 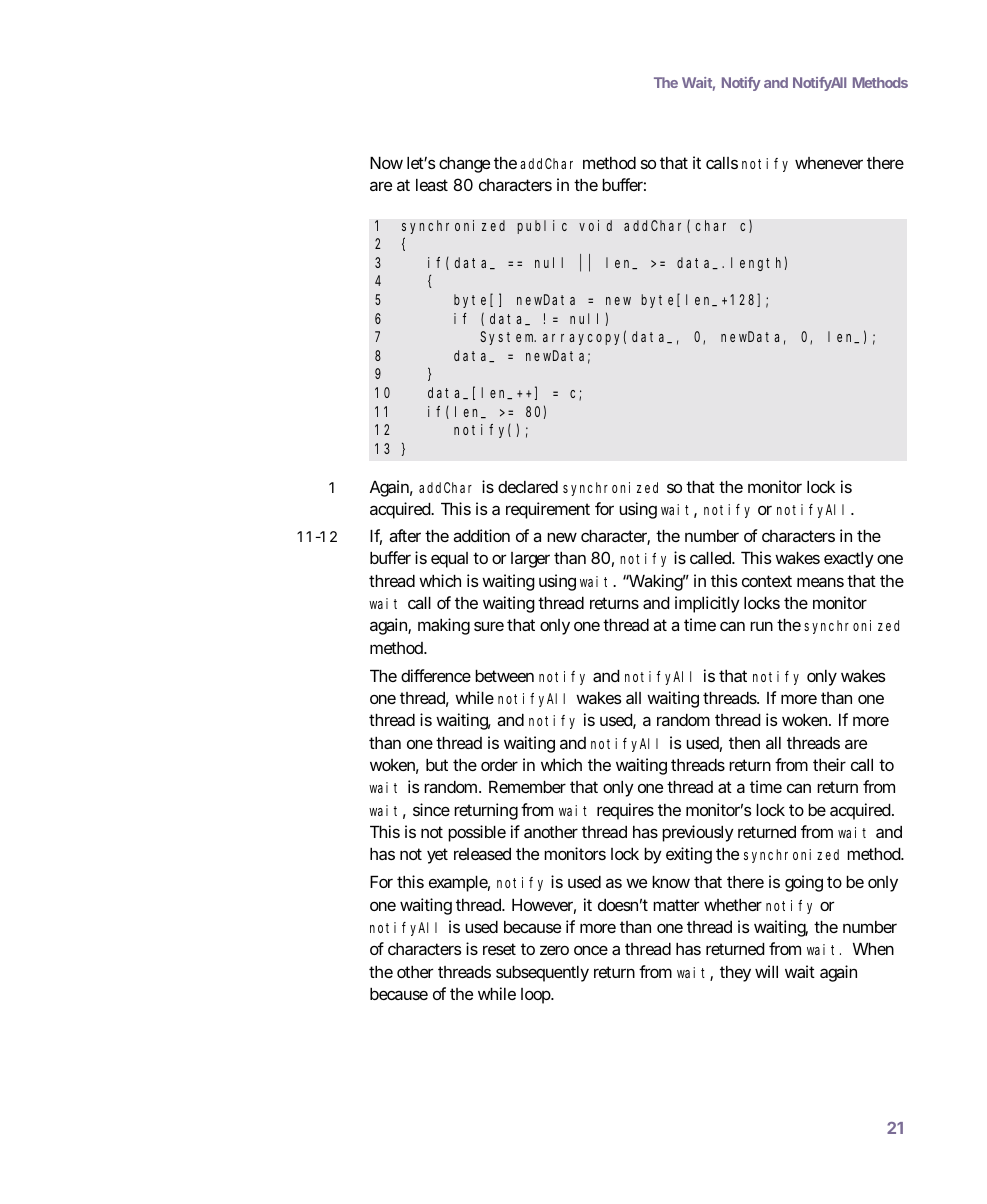 What do you see at coordinates (464, 165) in the screenshot?
I see `change` at bounding box center [464, 165].
